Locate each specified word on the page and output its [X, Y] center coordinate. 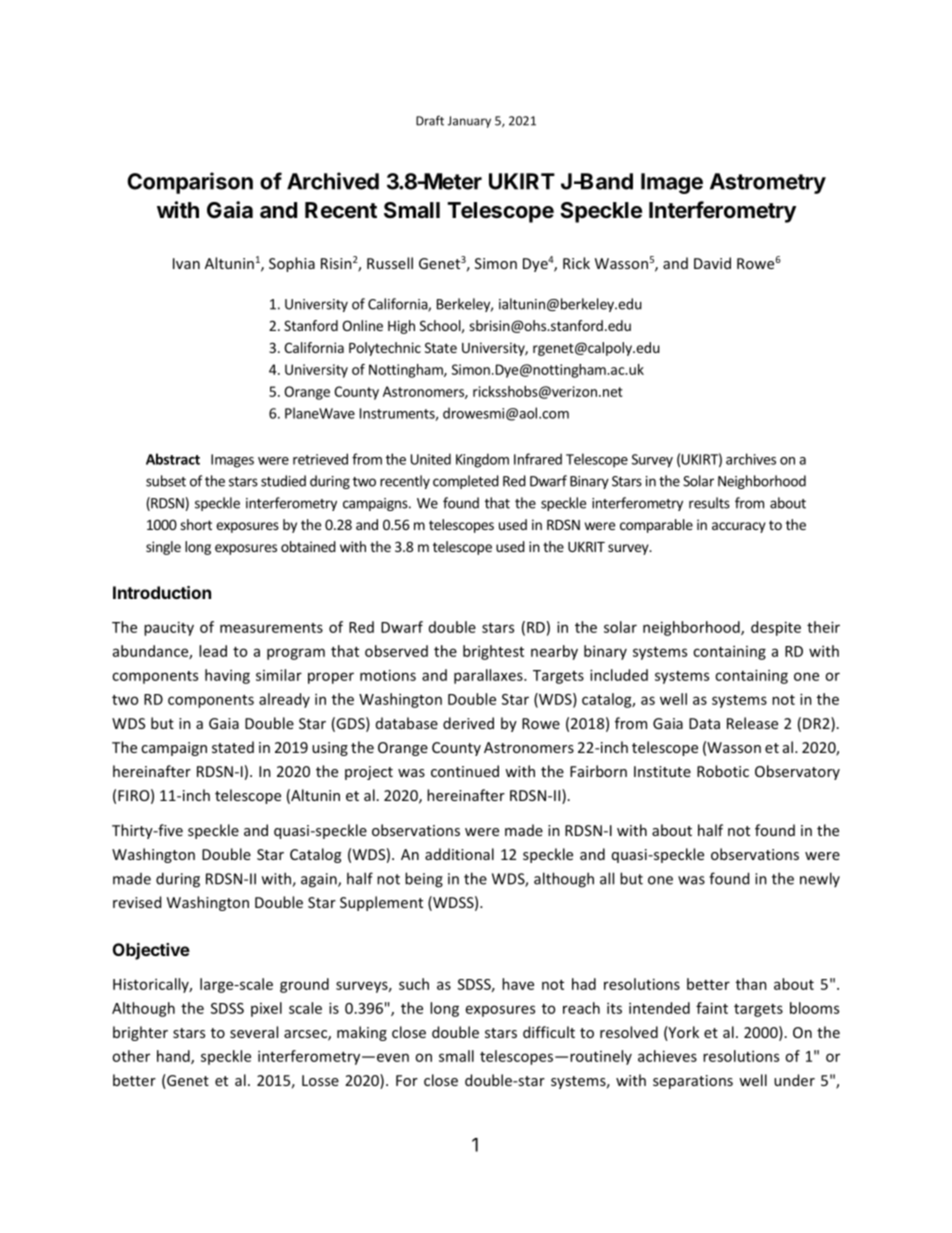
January [469, 122]
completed [466, 482]
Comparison [190, 183]
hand [174, 1057]
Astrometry [768, 183]
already [284, 700]
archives [751, 459]
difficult [549, 1032]
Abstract [173, 459]
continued [465, 771]
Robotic [723, 771]
